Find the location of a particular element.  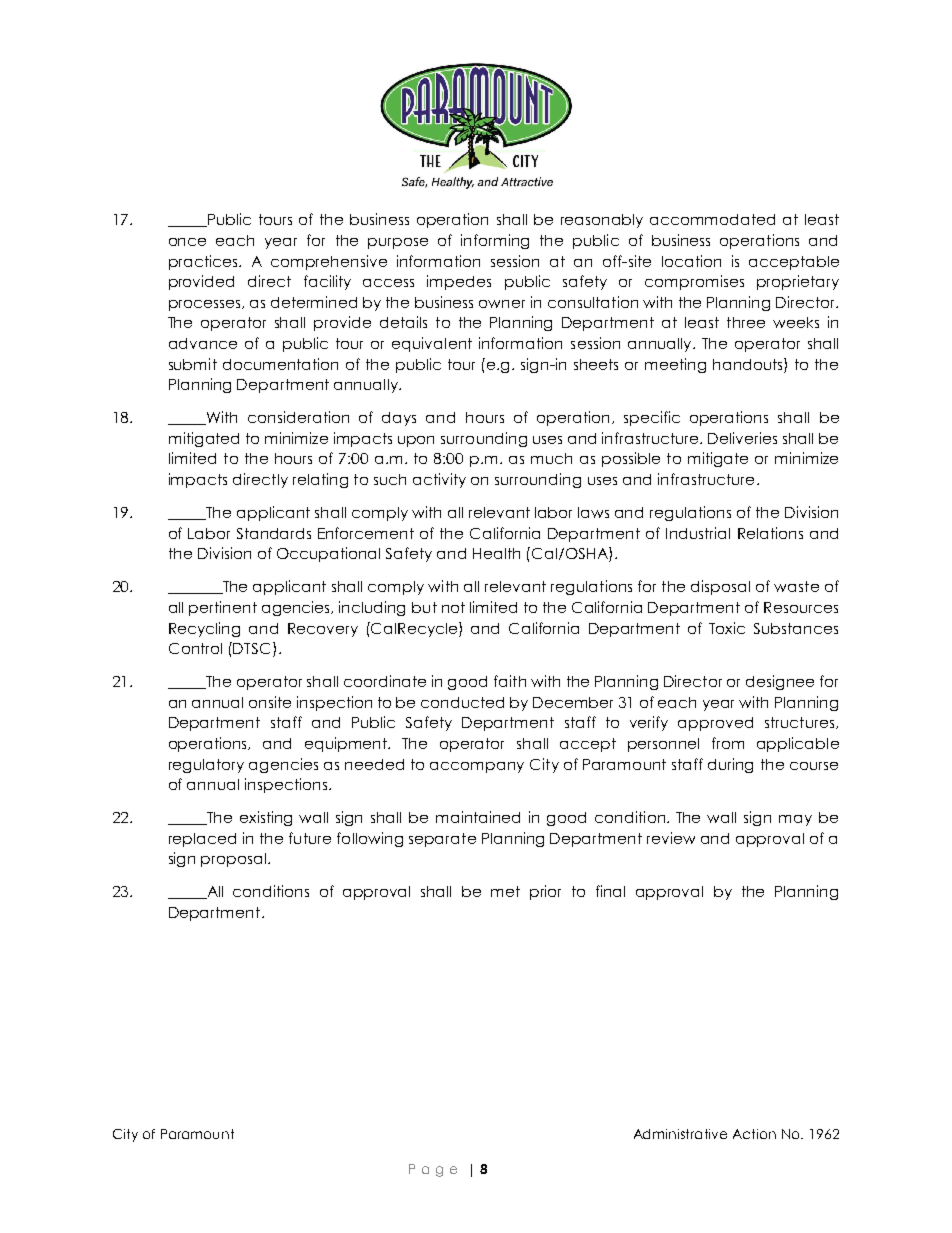

practices is located at coordinates (204, 262).
